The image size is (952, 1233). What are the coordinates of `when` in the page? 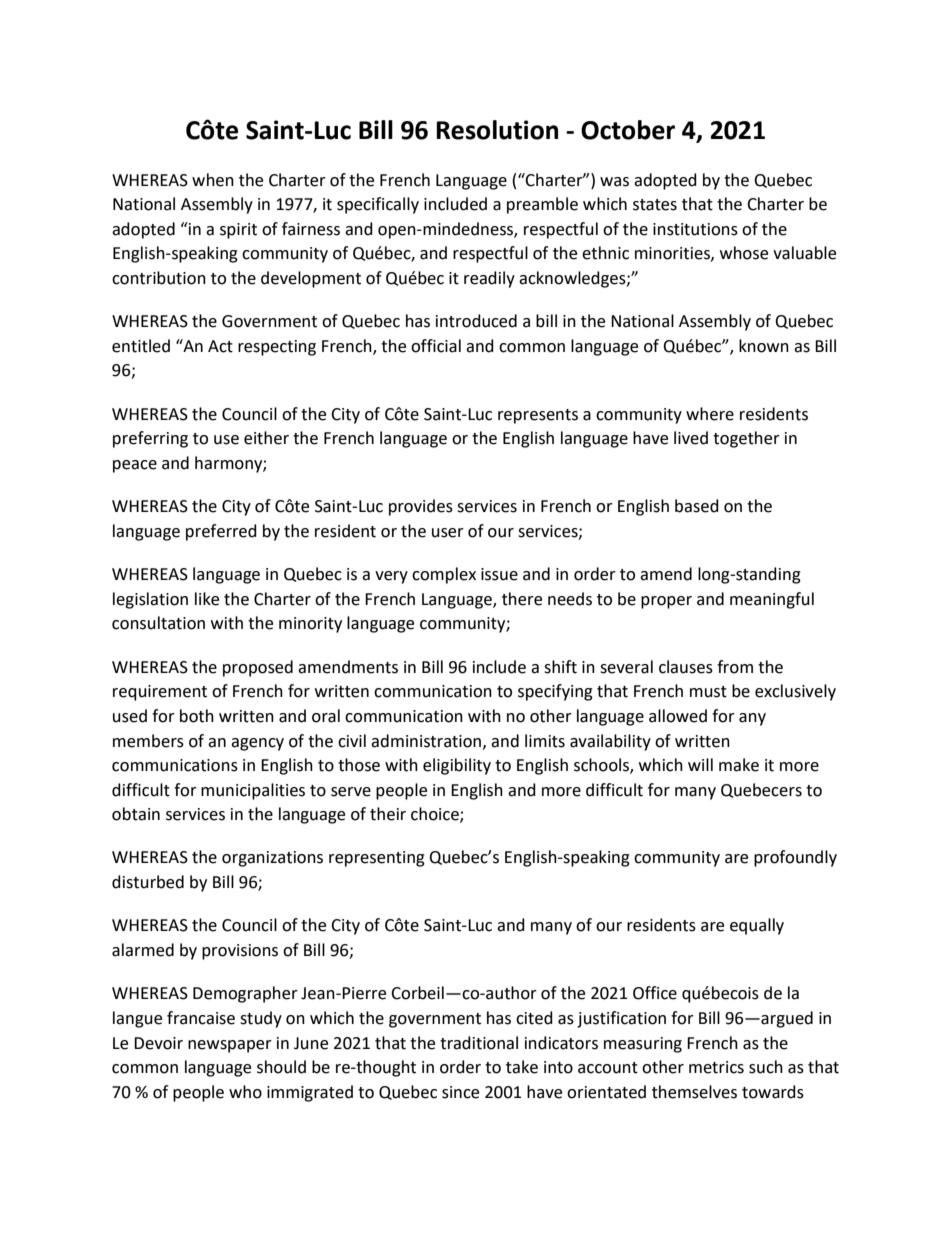 It's located at (213, 180).
